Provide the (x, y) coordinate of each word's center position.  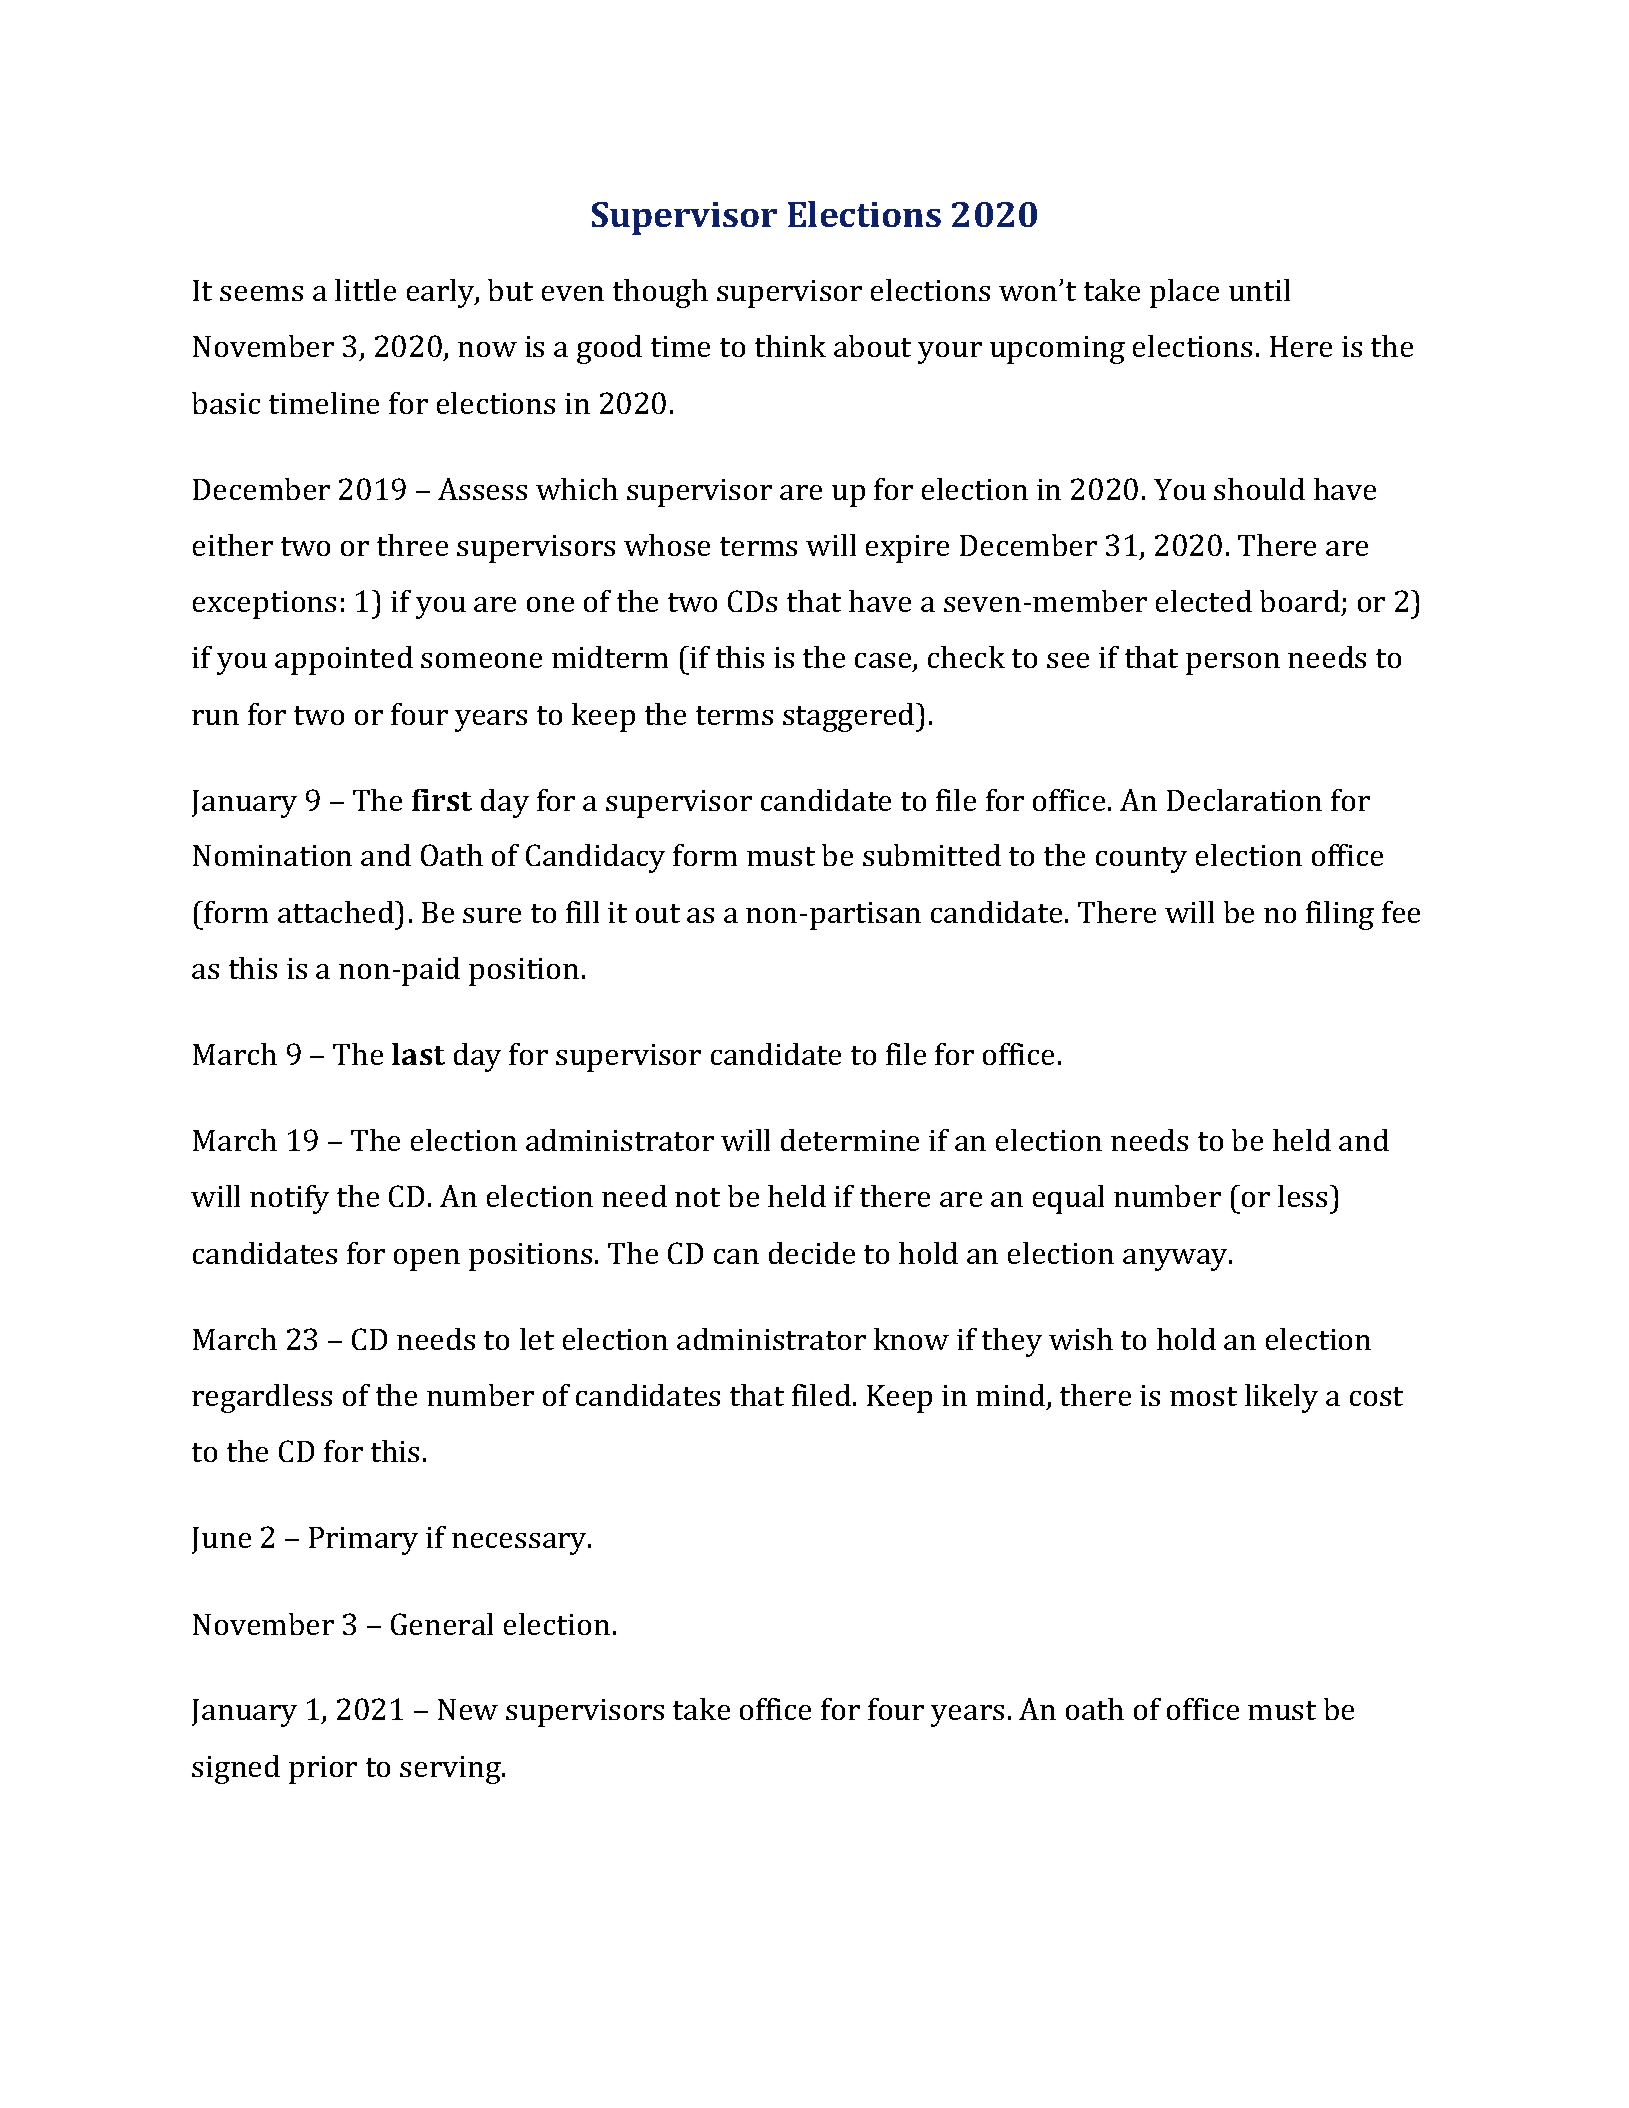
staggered (850, 717)
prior (323, 1770)
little (365, 290)
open (427, 1260)
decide (812, 1253)
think (790, 346)
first (442, 800)
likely (1281, 1398)
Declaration (1244, 800)
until (1259, 290)
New (468, 1709)
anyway (1176, 1260)
